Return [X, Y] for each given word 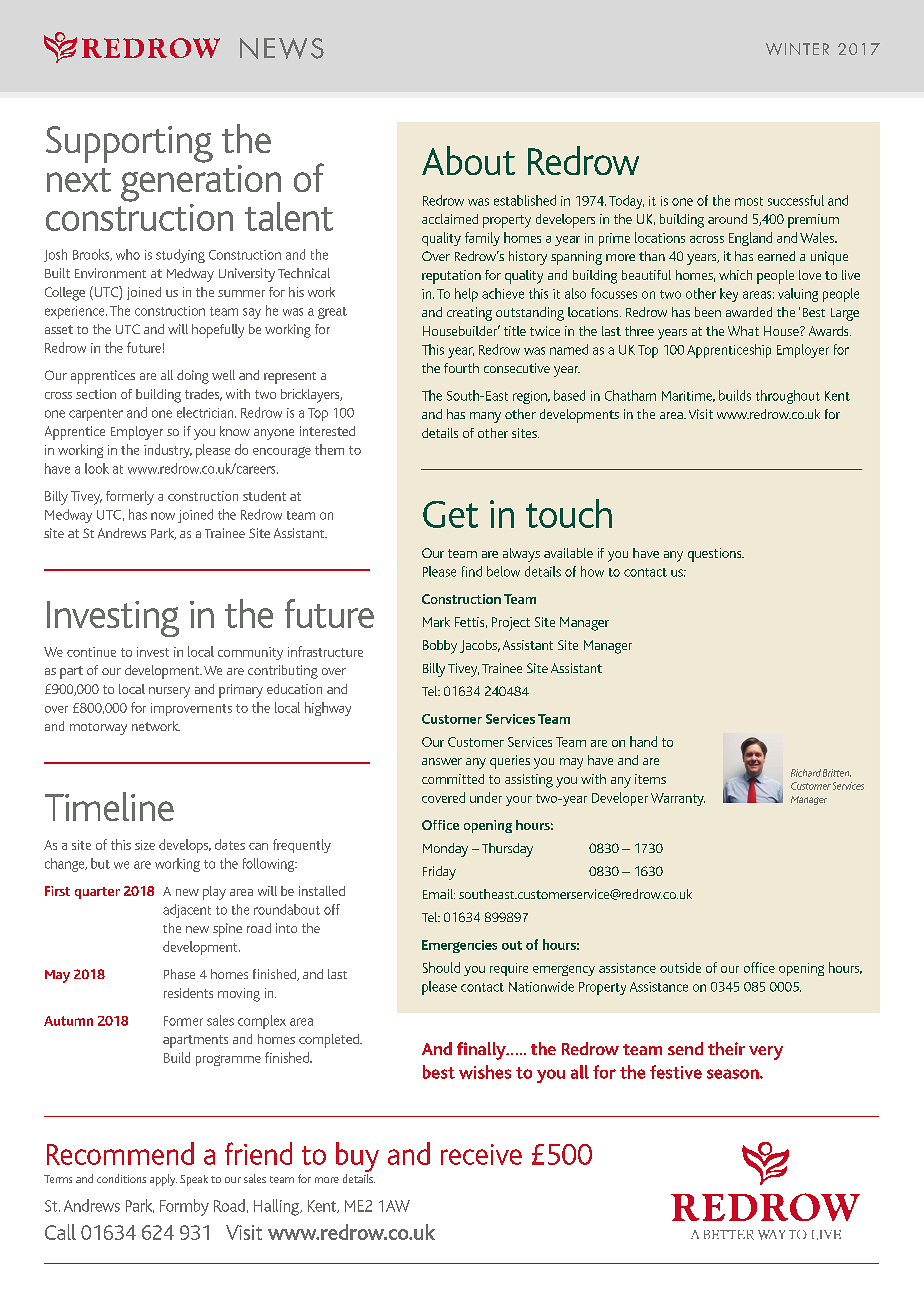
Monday [445, 850]
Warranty [678, 799]
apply [163, 1180]
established [525, 200]
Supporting [129, 144]
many [485, 417]
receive [481, 1154]
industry [168, 451]
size [145, 845]
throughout [788, 397]
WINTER [797, 49]
